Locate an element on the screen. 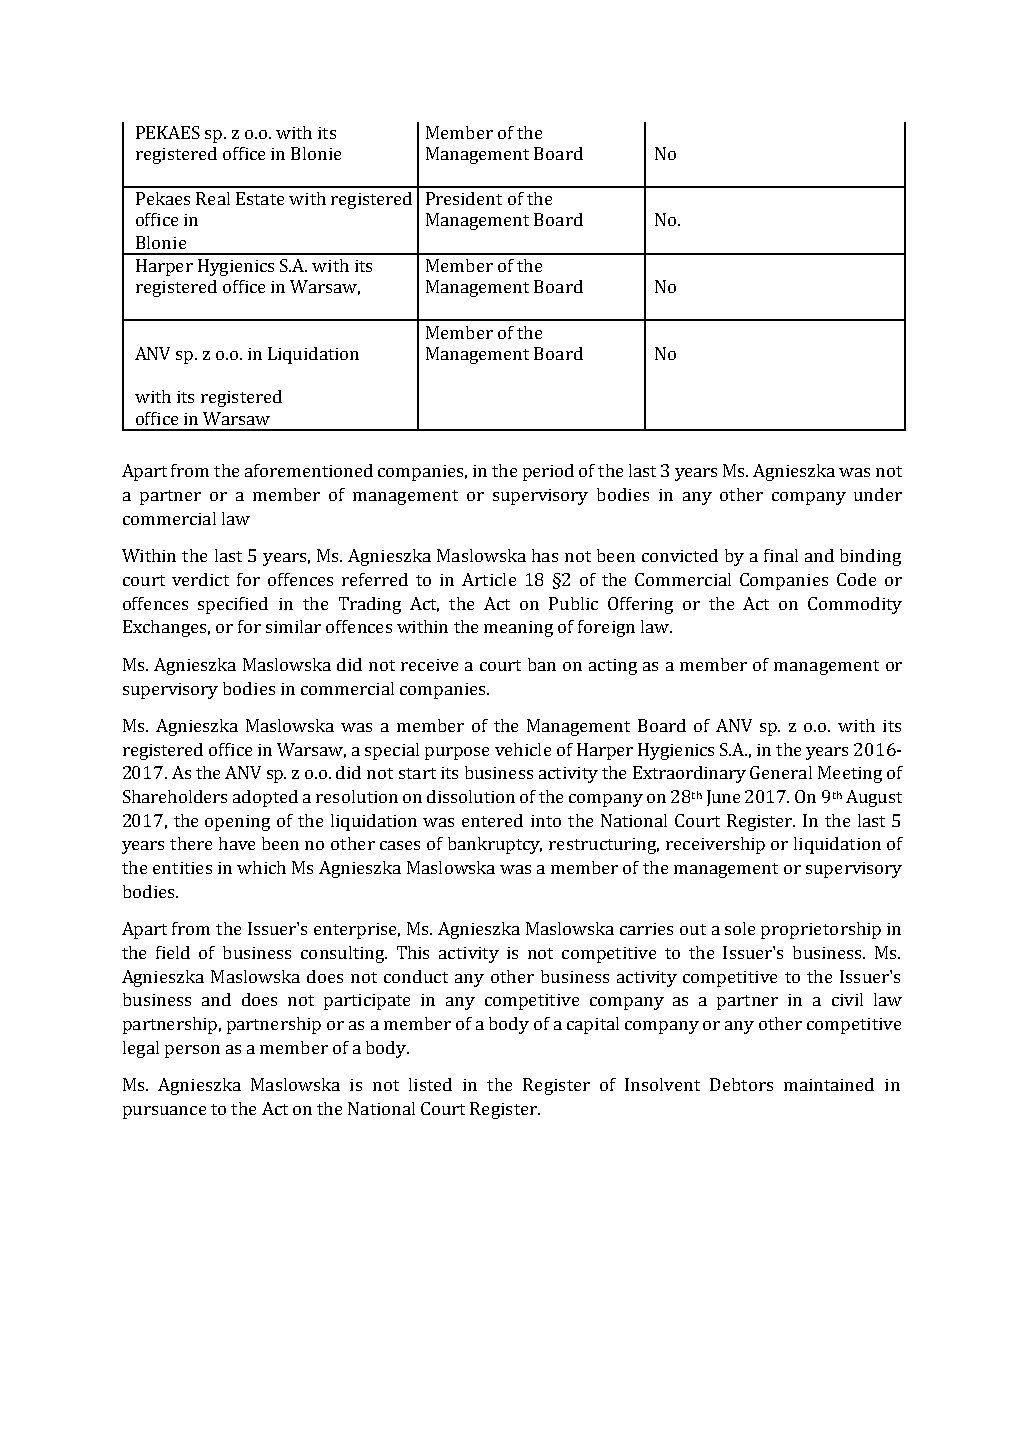  listed is located at coordinates (430, 1084).
